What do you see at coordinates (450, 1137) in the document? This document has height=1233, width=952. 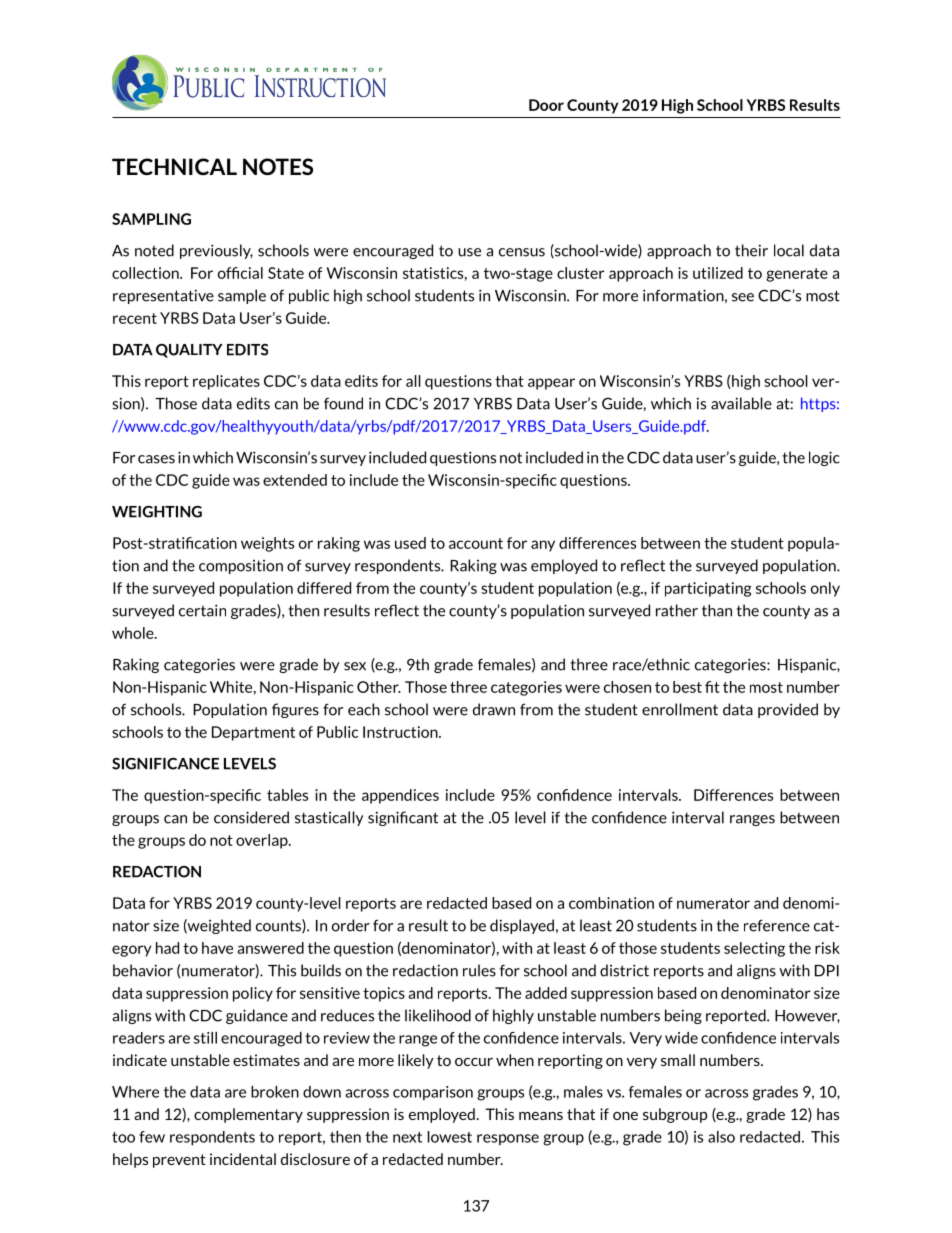 I see `lowest` at bounding box center [450, 1137].
